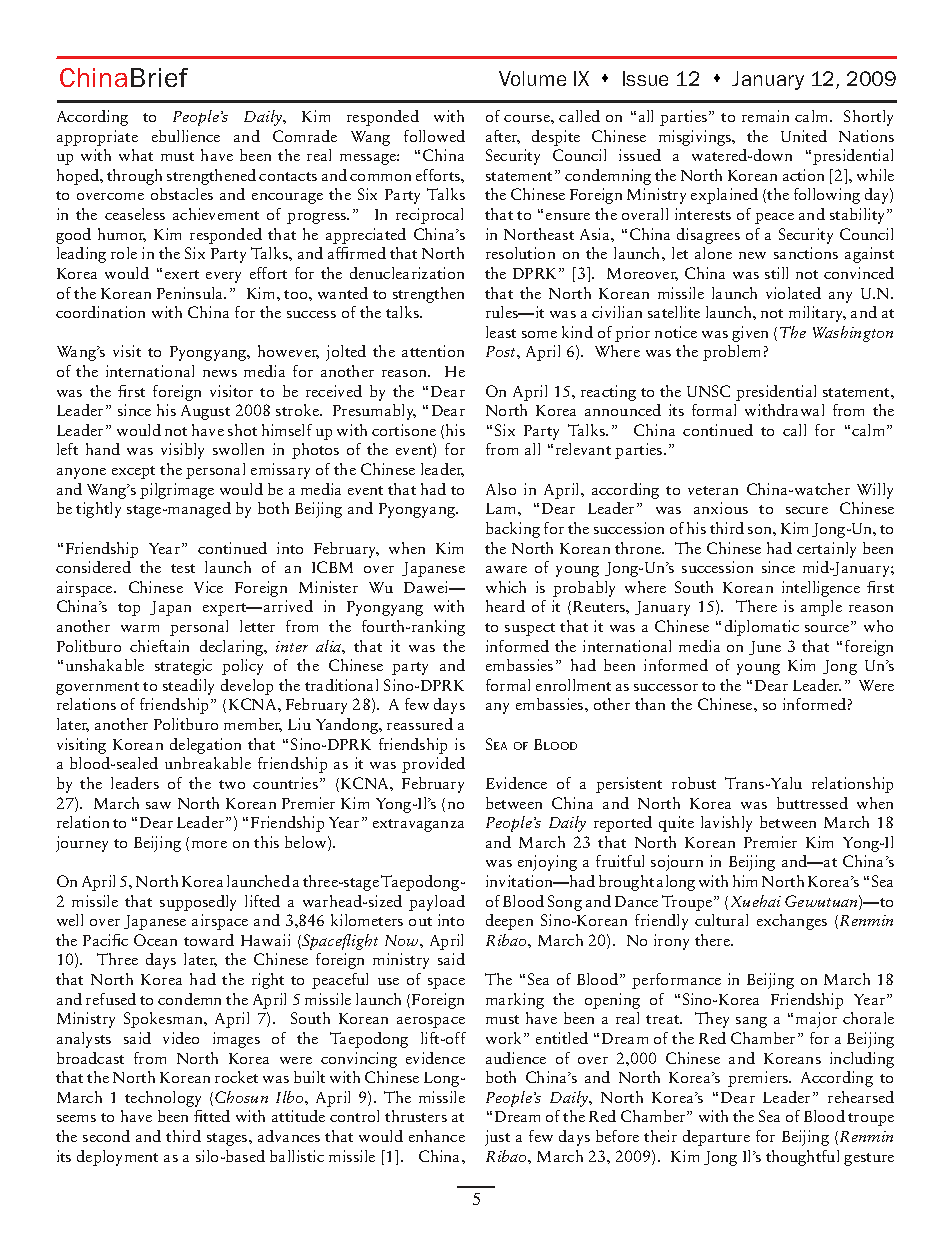 This screenshot has width=952, height=1233. Describe the element at coordinates (198, 903) in the screenshot. I see `supposedly` at that location.
